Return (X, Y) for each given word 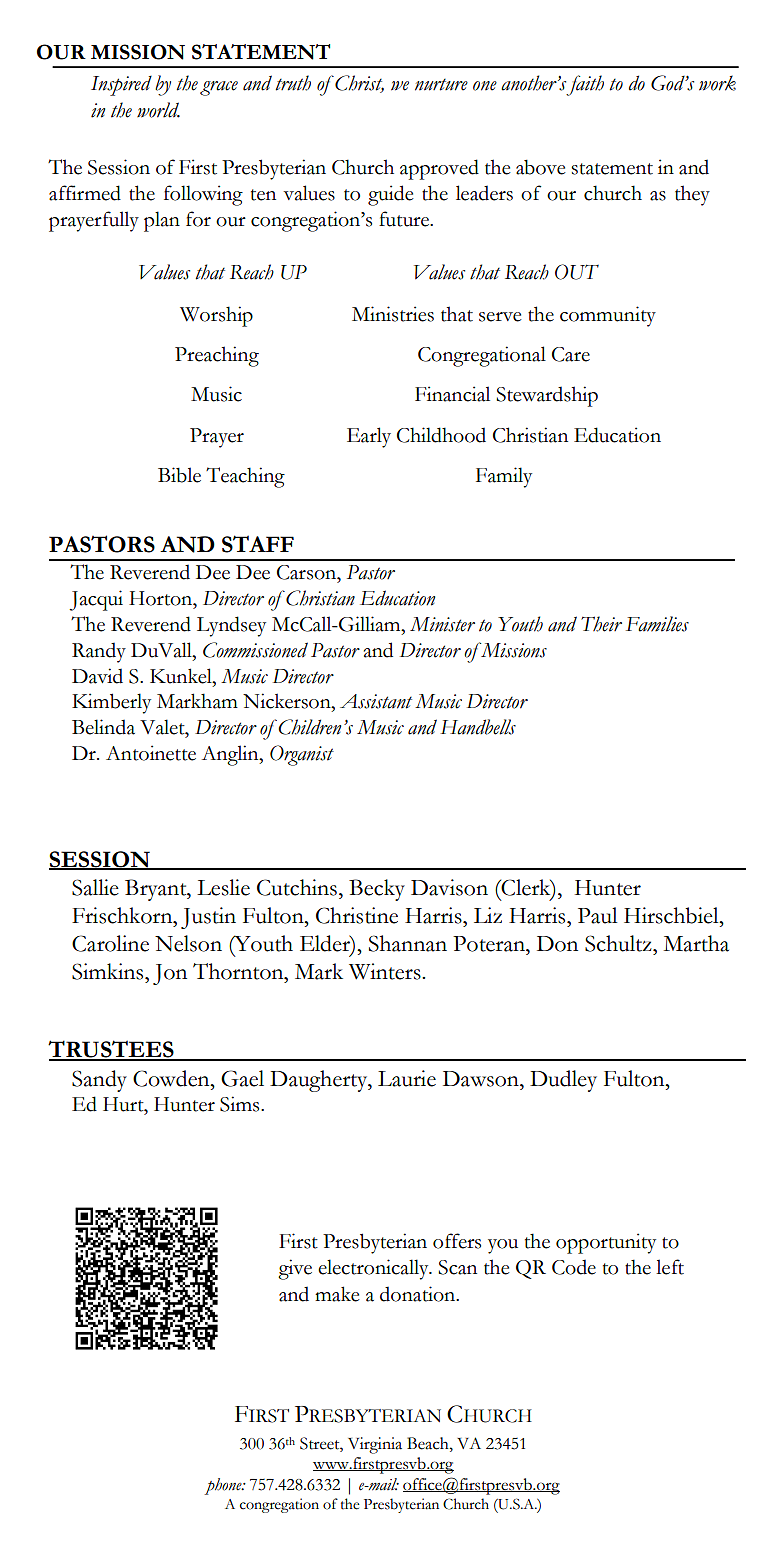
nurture (441, 85)
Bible (179, 475)
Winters (386, 971)
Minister (442, 624)
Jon (170, 974)
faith (585, 85)
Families (657, 624)
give (295, 1269)
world (158, 110)
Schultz (619, 943)
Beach (429, 1443)
